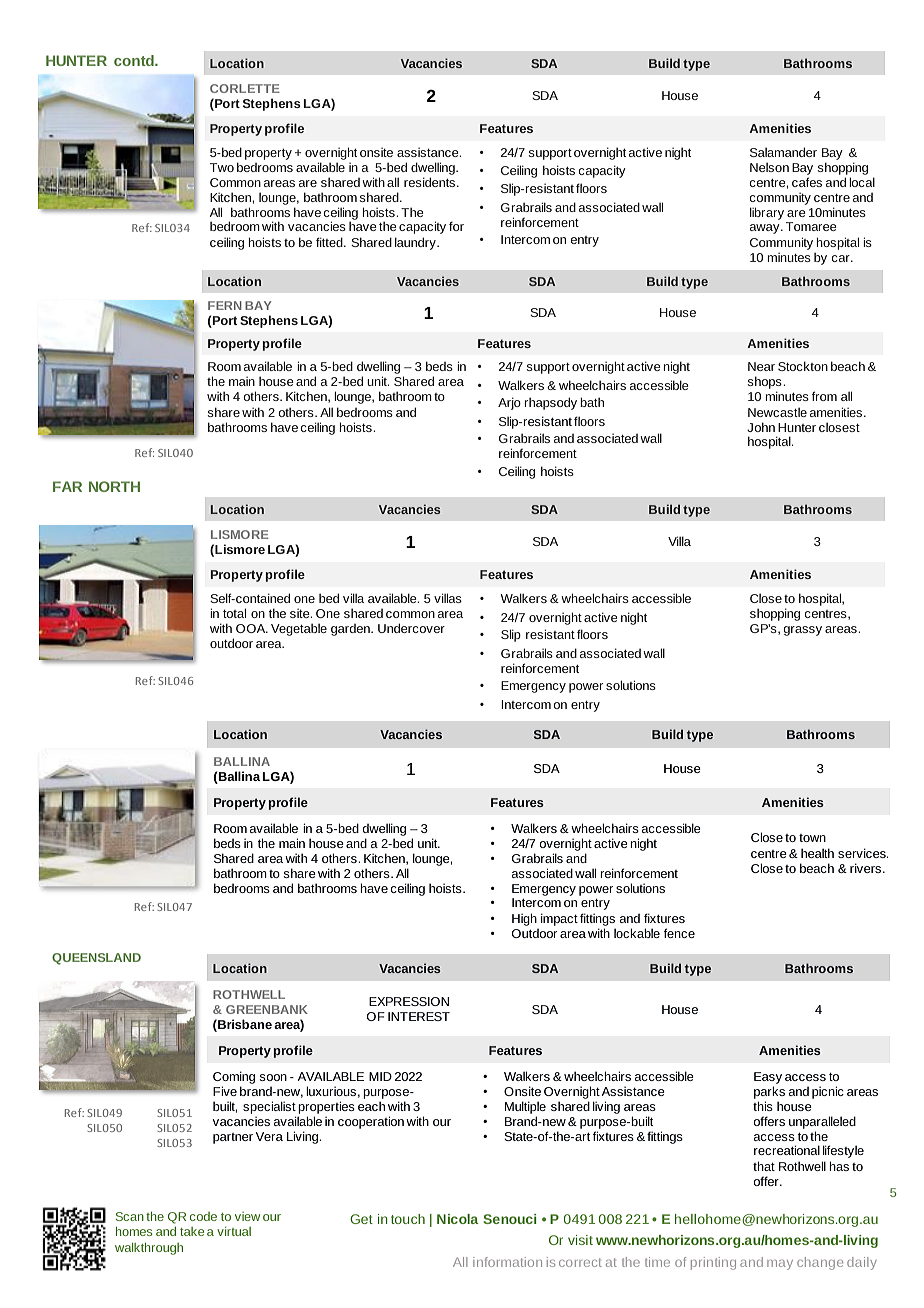 The width and height of the document is (924, 1308). I want to click on Salamander, so click(783, 152).
